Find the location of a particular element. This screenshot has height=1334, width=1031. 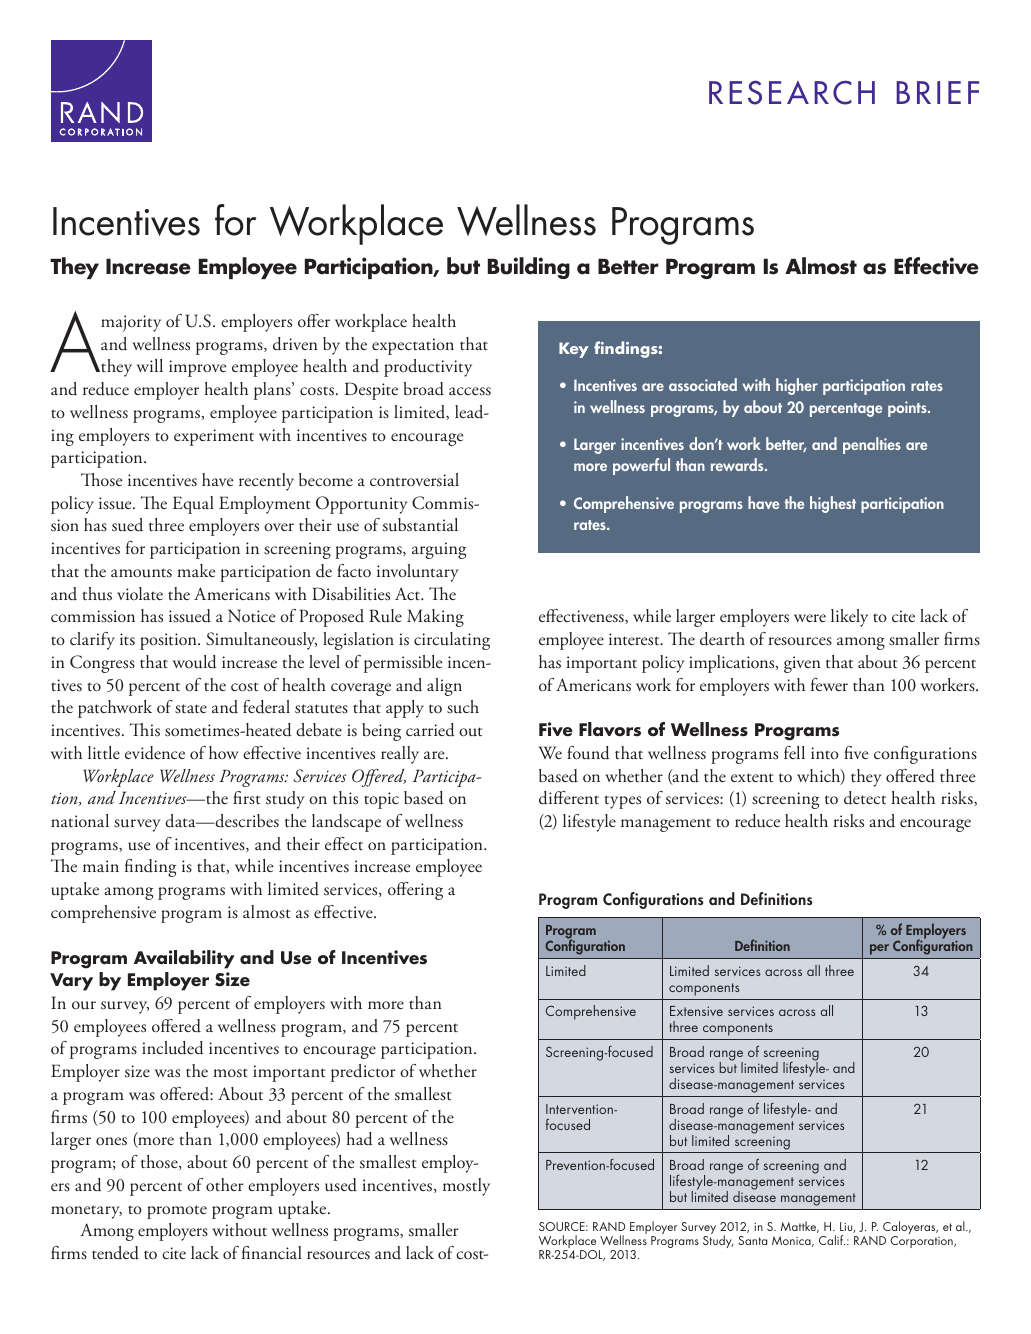

promote is located at coordinates (177, 1212).
